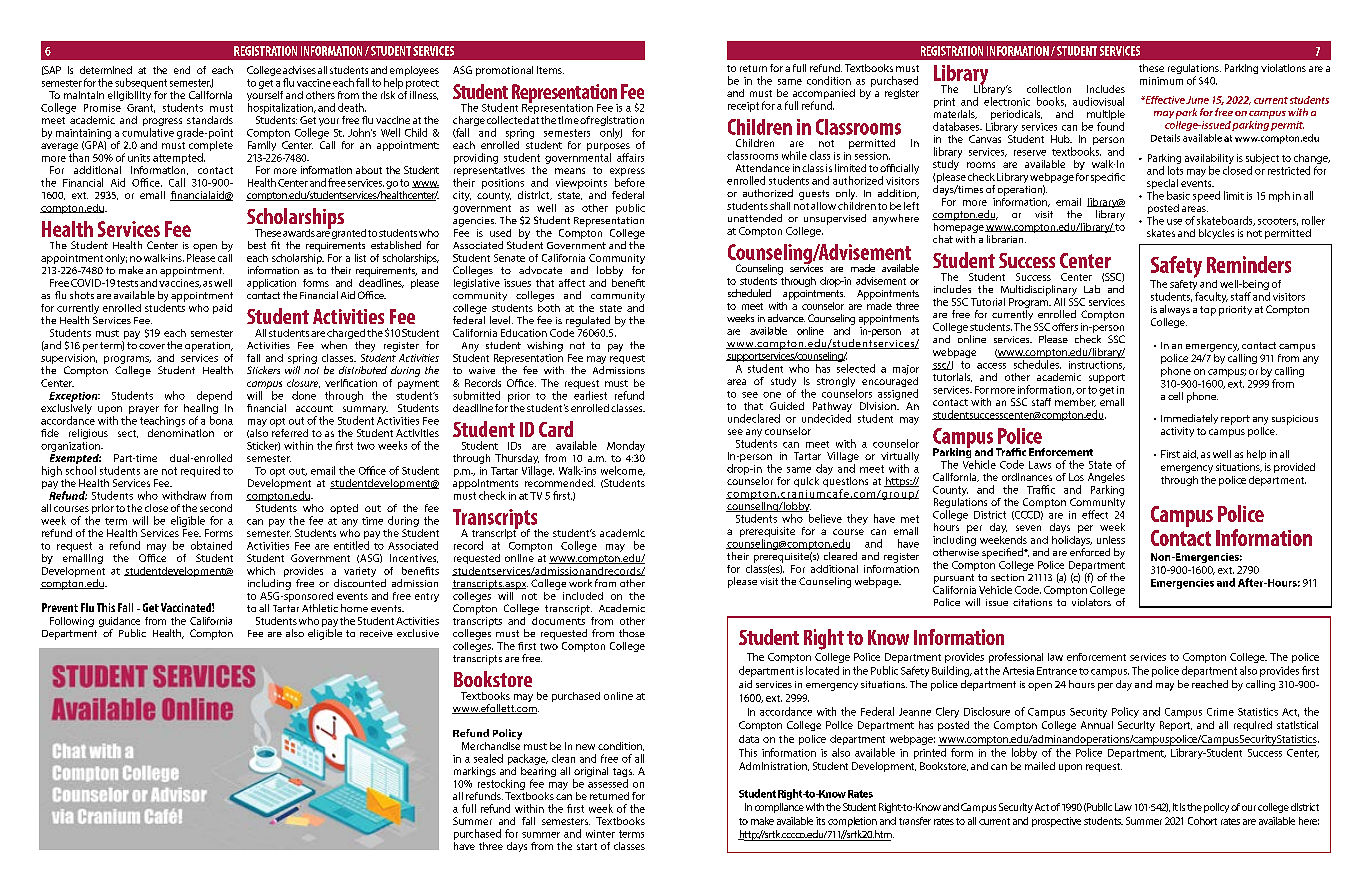  What do you see at coordinates (152, 346) in the screenshot?
I see `cover` at bounding box center [152, 346].
